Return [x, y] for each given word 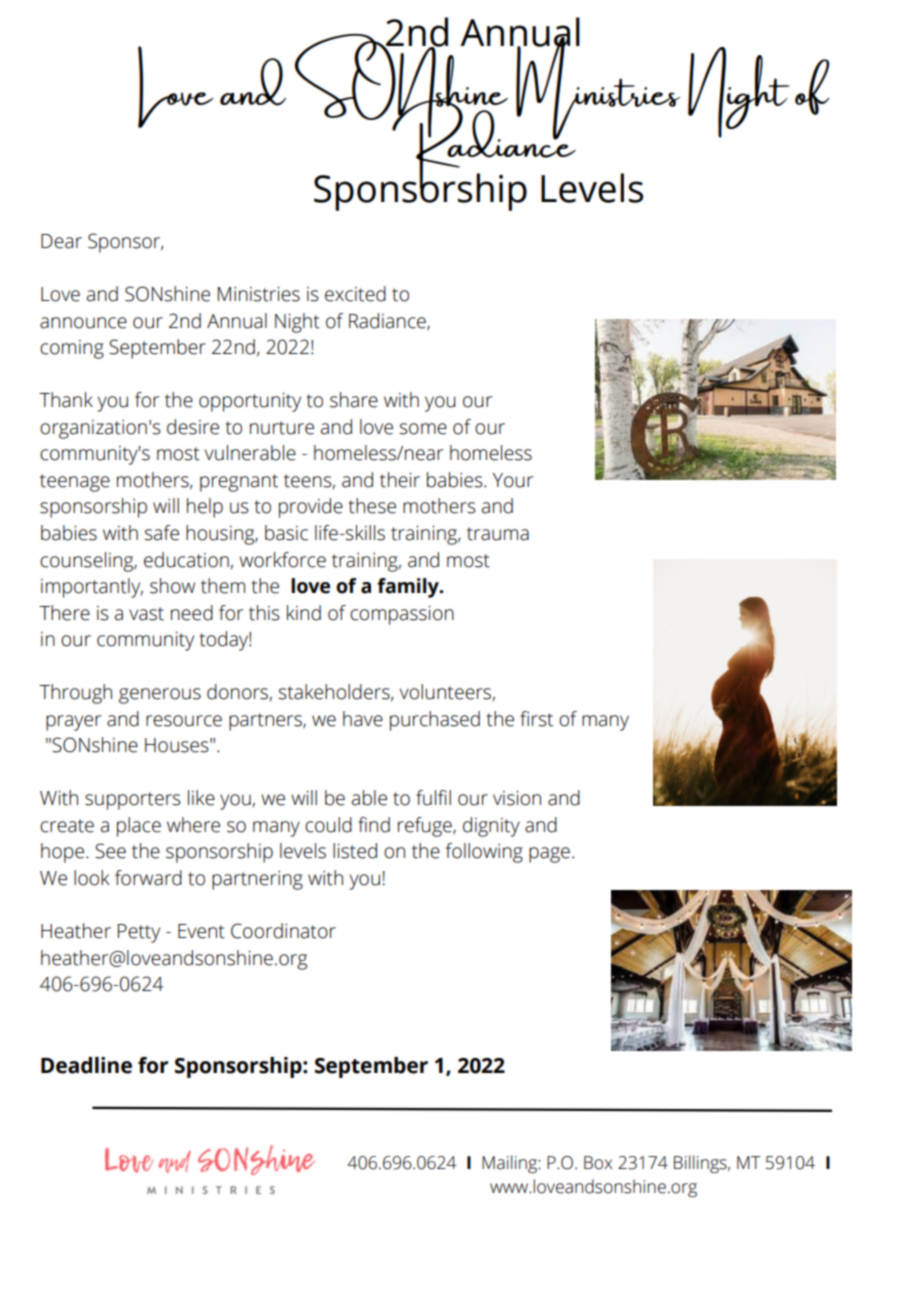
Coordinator [283, 931]
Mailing [510, 1164]
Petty [139, 933]
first [536, 719]
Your [512, 480]
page [549, 855]
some [423, 429]
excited [355, 294]
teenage [75, 483]
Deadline [86, 1065]
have [363, 719]
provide [311, 508]
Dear [61, 241]
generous [160, 696]
